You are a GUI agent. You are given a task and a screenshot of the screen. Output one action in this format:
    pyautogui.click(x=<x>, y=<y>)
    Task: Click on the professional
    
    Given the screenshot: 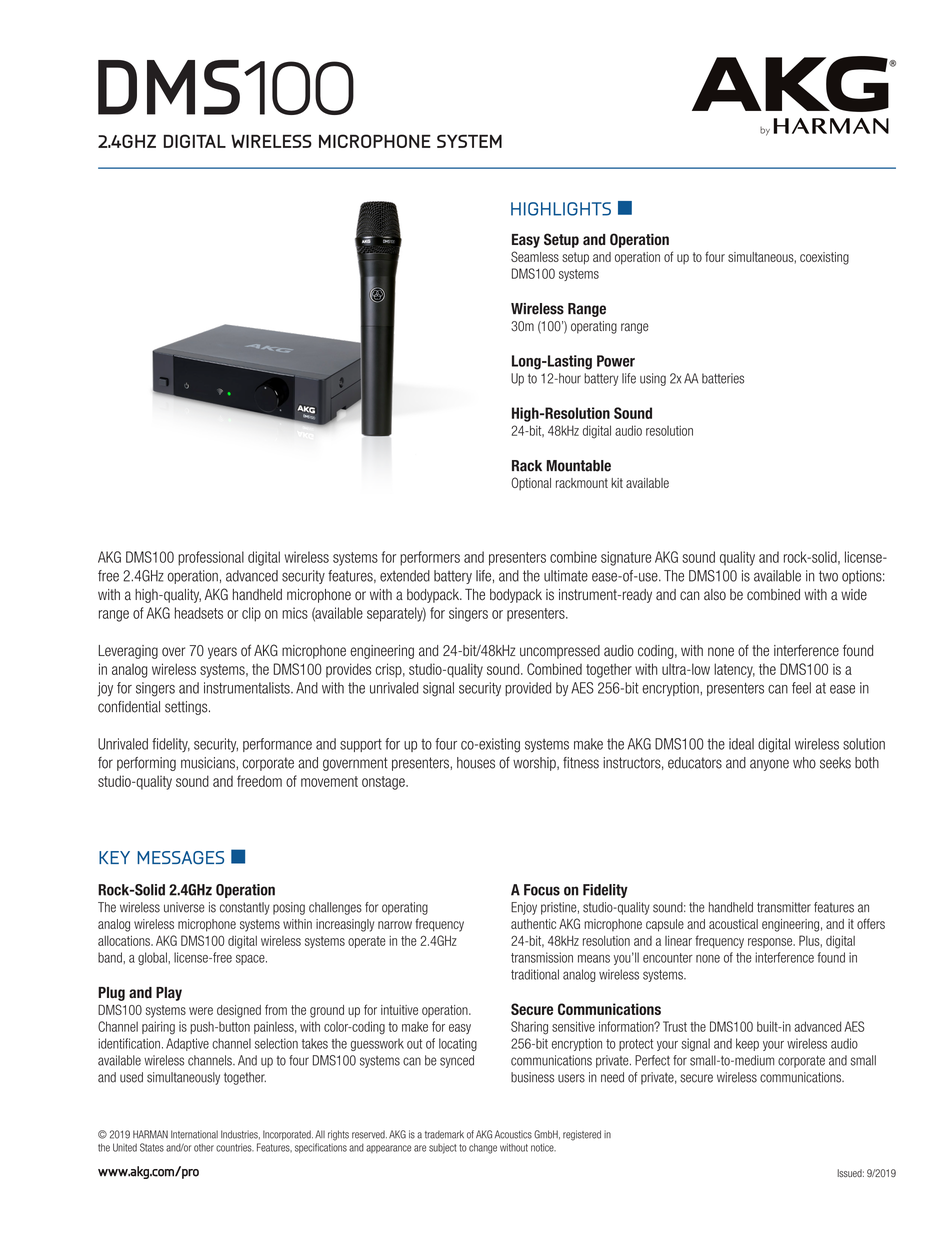 What is the action you would take?
    pyautogui.click(x=211, y=558)
